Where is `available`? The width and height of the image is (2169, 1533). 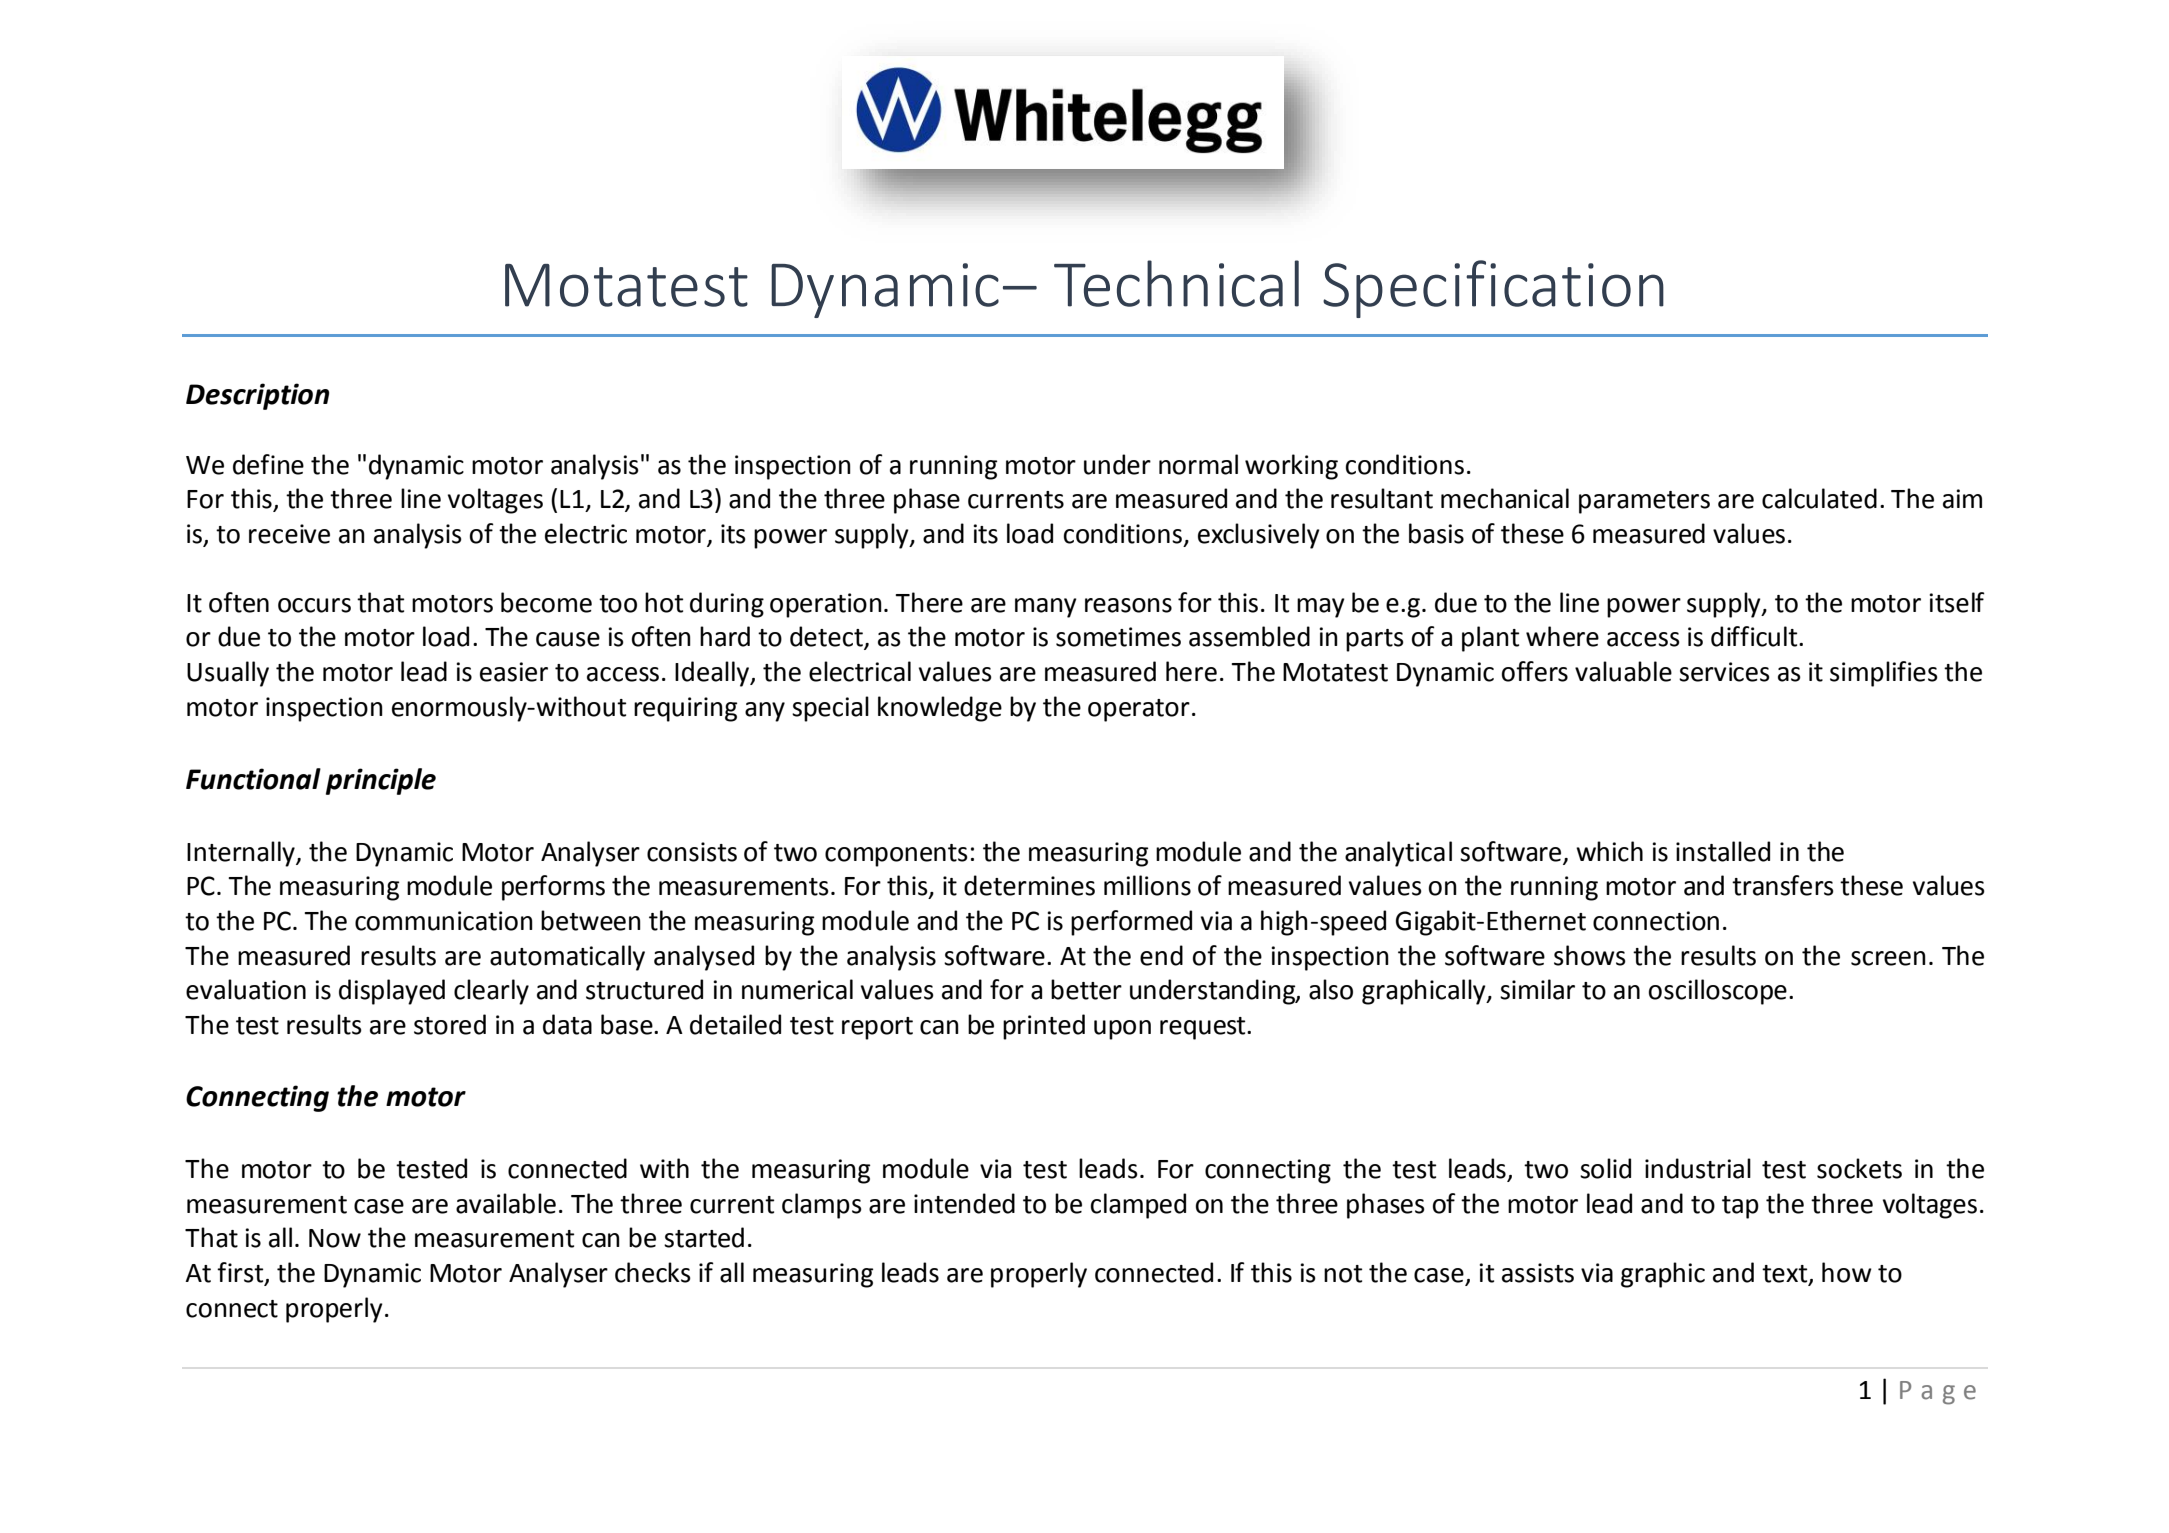
available is located at coordinates (506, 1203).
